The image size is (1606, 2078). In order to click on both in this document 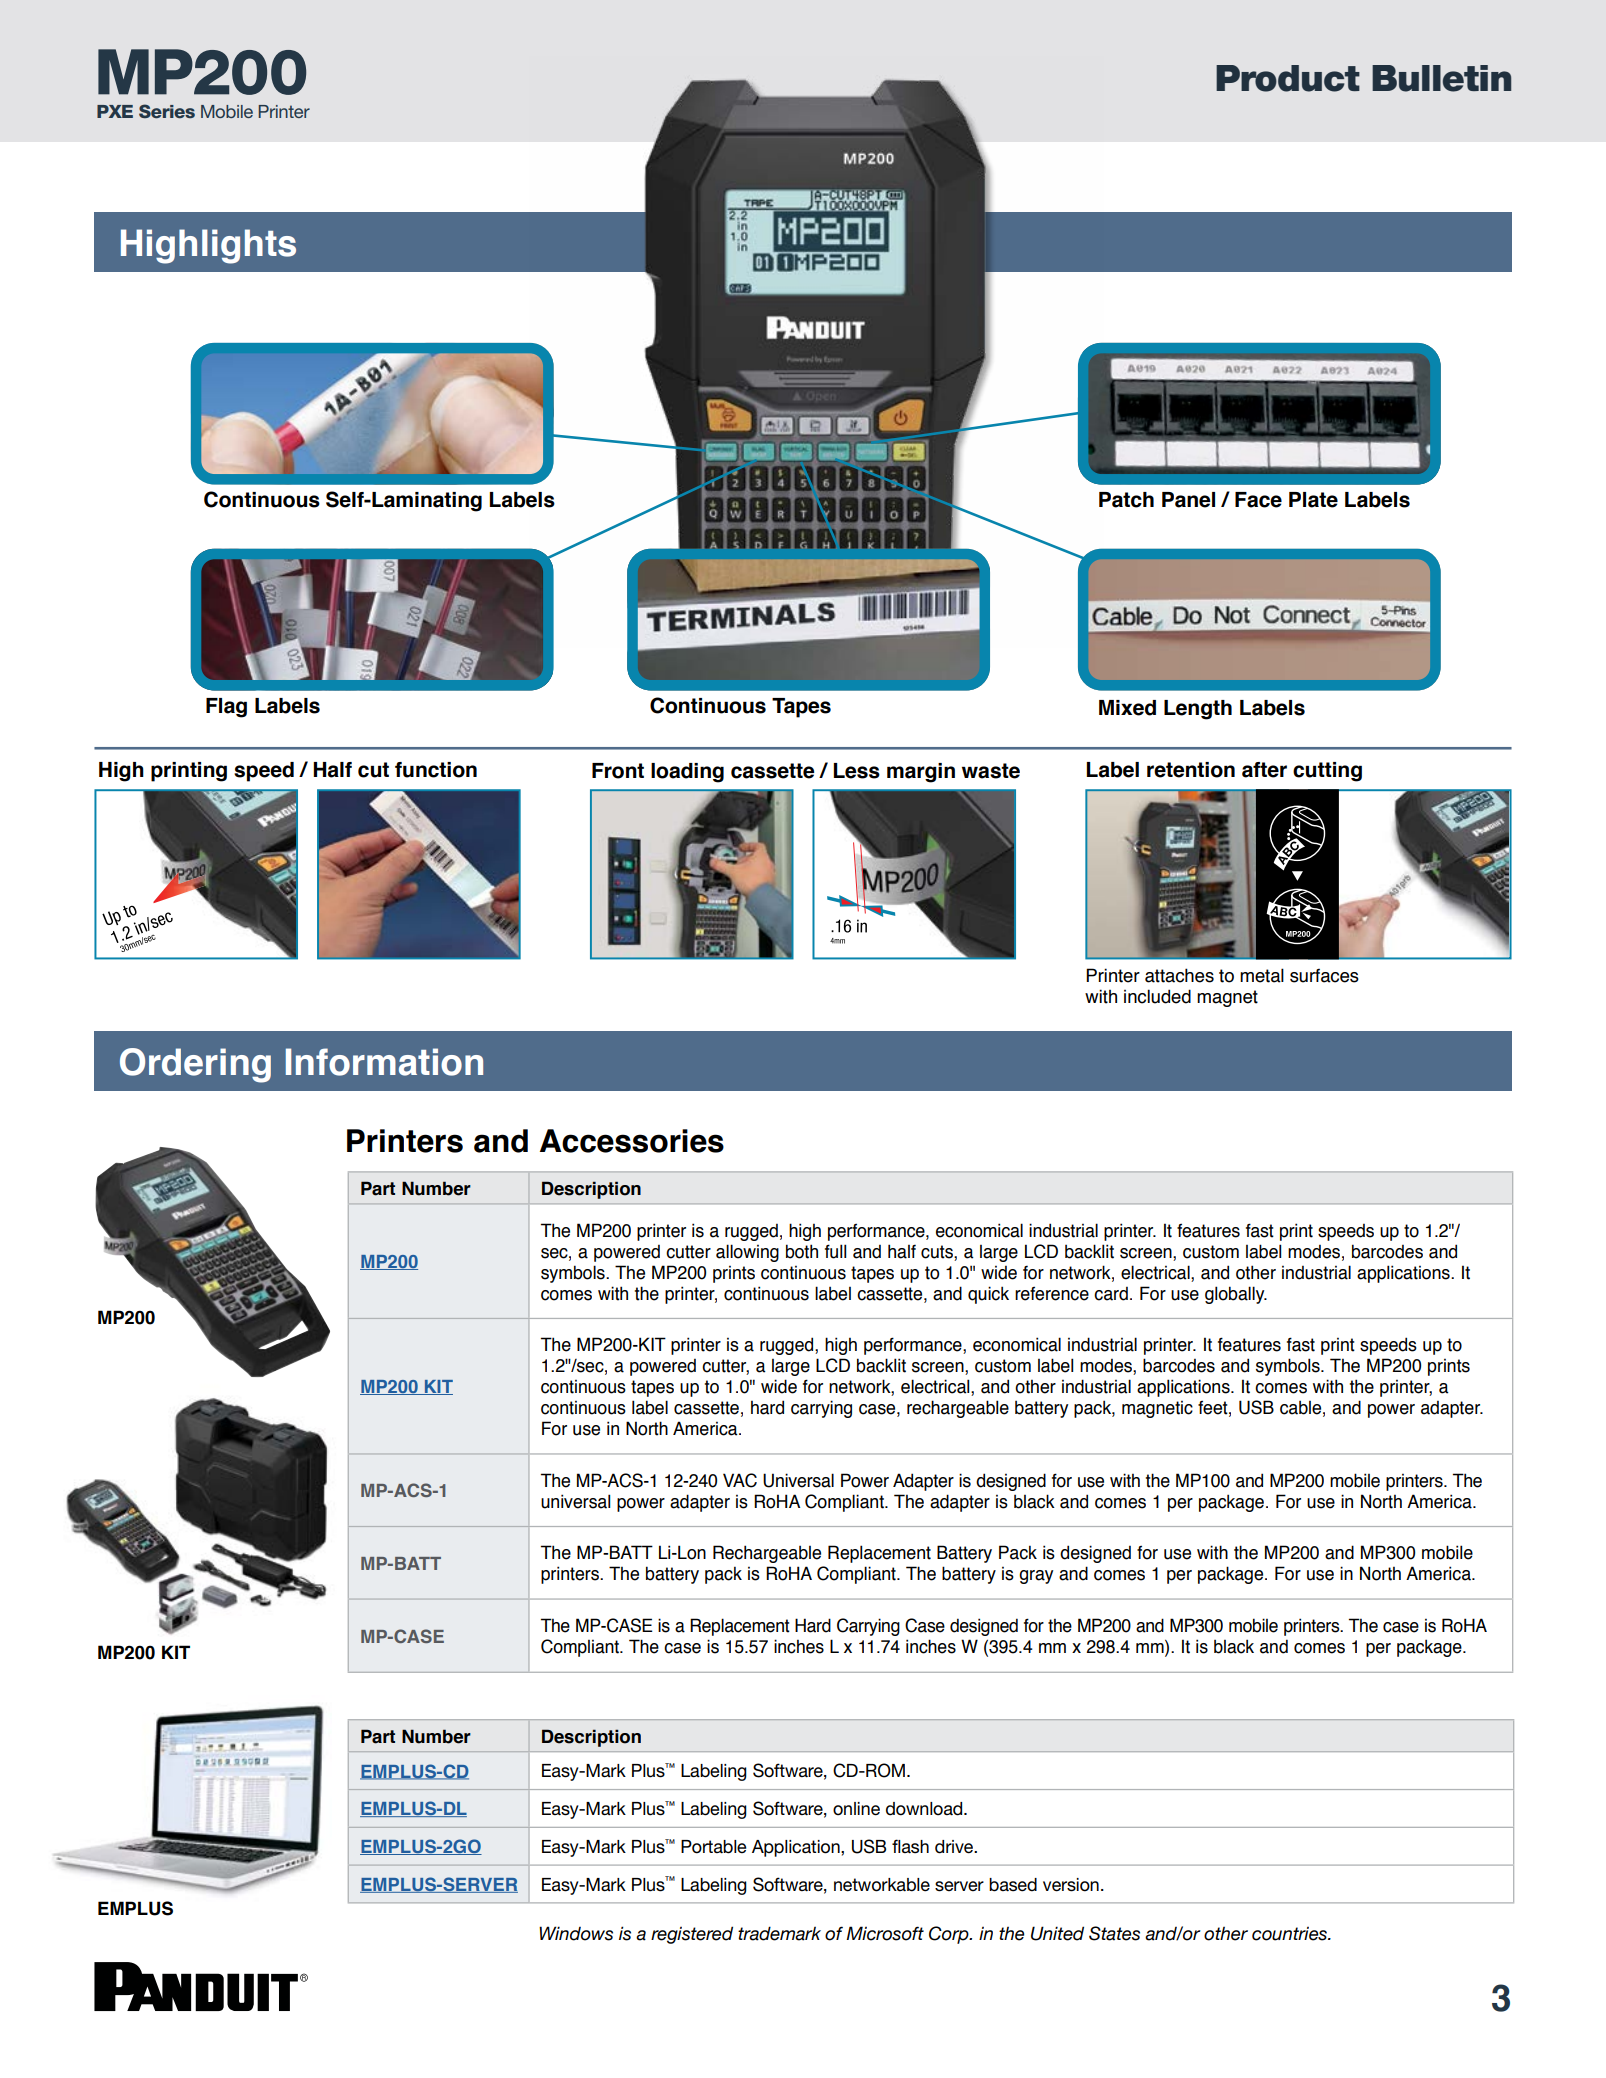, I will do `click(802, 1251)`.
